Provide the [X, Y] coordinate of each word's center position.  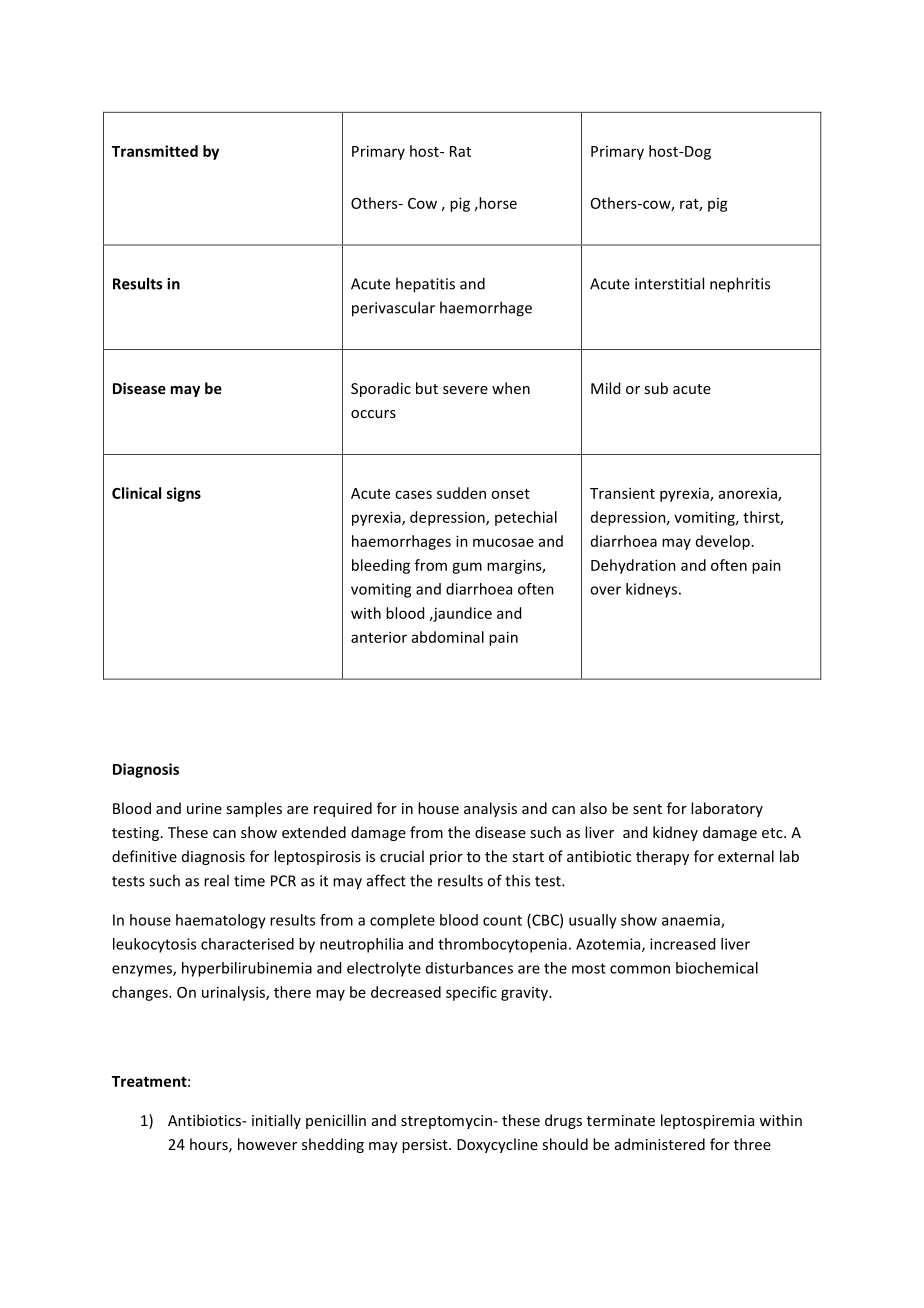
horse [497, 203]
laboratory [727, 809]
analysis [490, 809]
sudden [461, 493]
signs [184, 494]
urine [204, 808]
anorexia [749, 494]
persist [426, 1146]
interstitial [669, 283]
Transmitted [155, 151]
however [267, 1144]
